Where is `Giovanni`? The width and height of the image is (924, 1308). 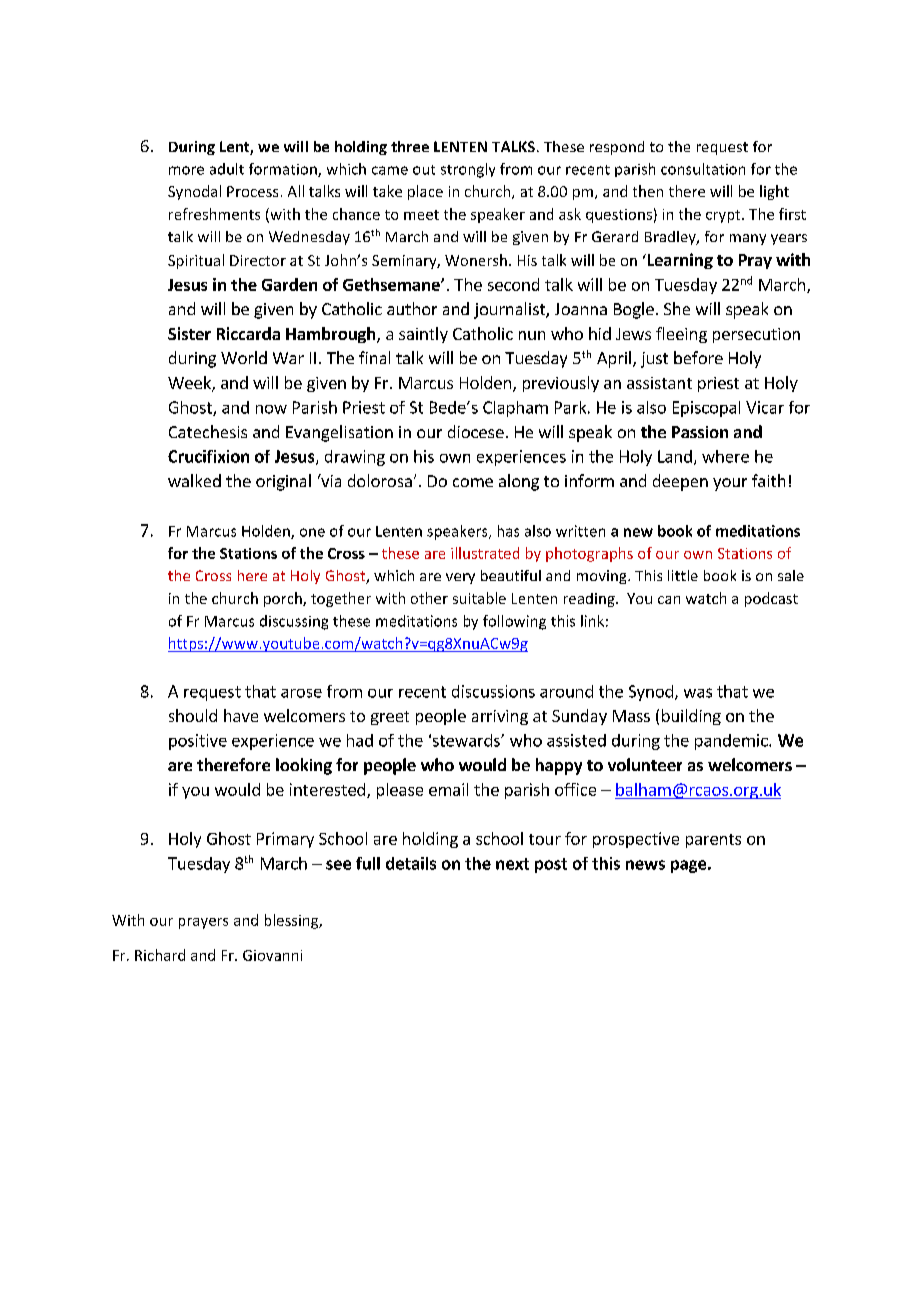 Giovanni is located at coordinates (272, 955).
